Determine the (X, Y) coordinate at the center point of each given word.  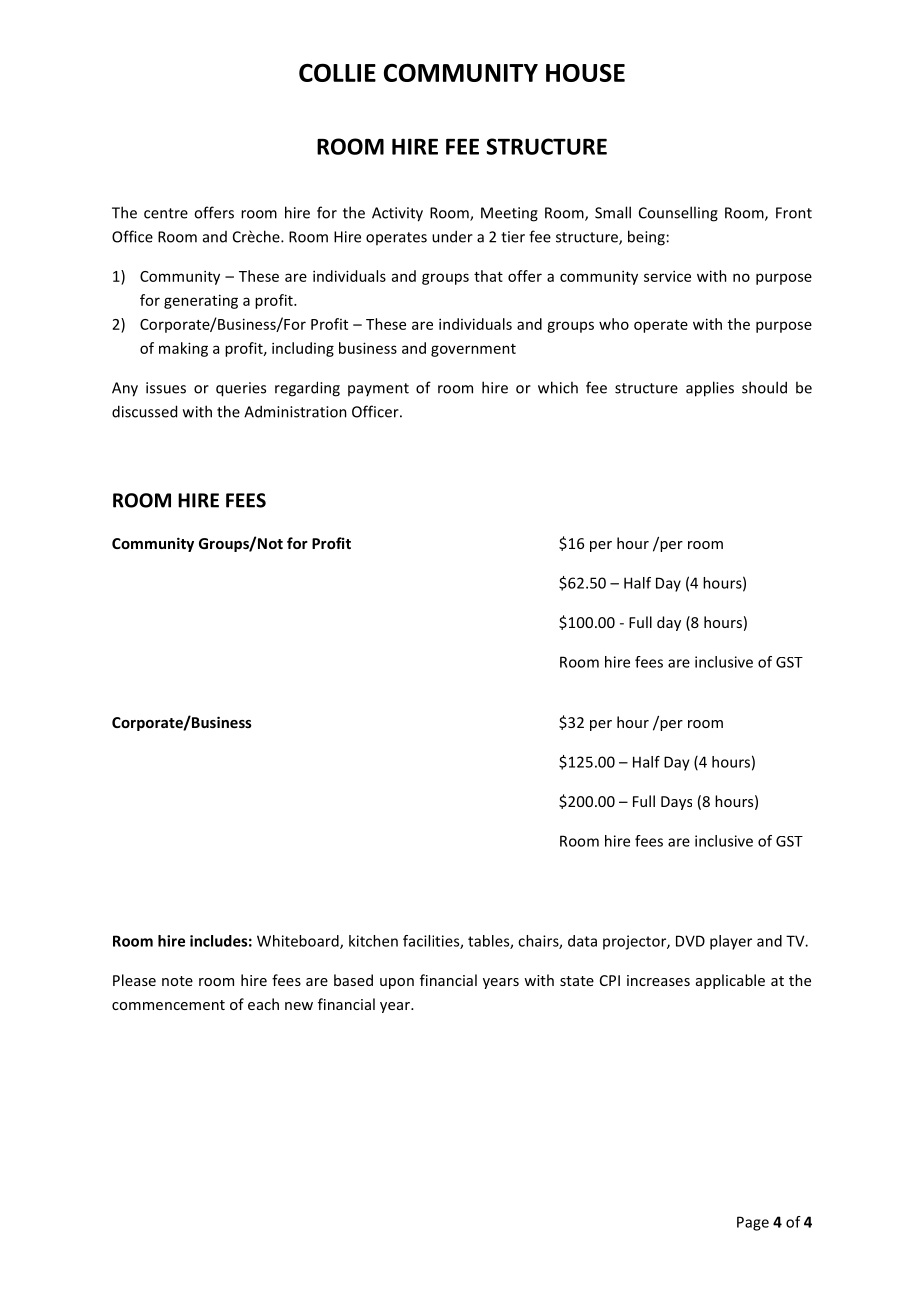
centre (166, 213)
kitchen (373, 941)
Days (676, 803)
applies (710, 389)
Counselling (678, 214)
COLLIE (337, 72)
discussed (144, 411)
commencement (168, 1005)
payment (378, 389)
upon (397, 983)
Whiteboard (299, 942)
